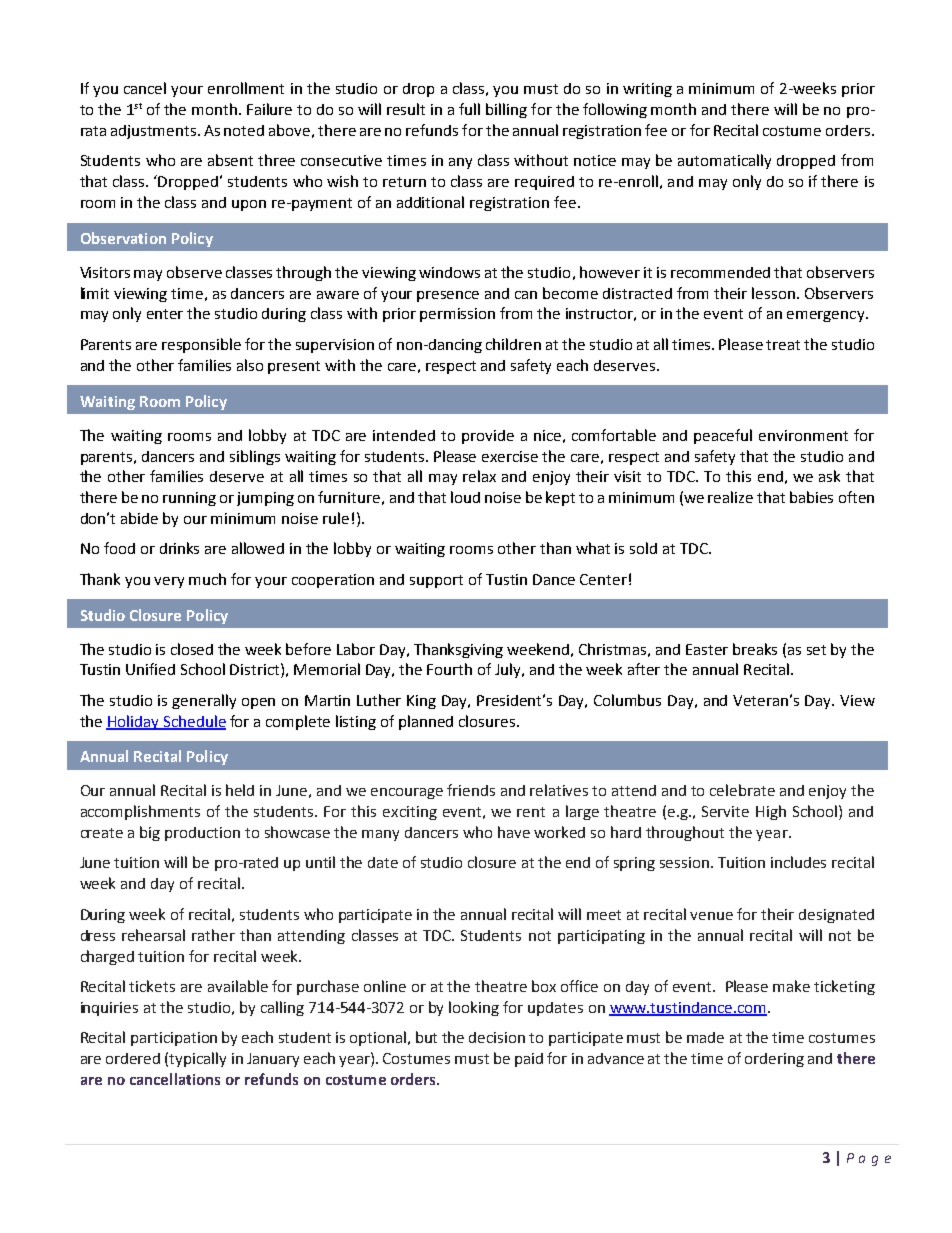  What do you see at coordinates (169, 582) in the screenshot?
I see `very` at bounding box center [169, 582].
